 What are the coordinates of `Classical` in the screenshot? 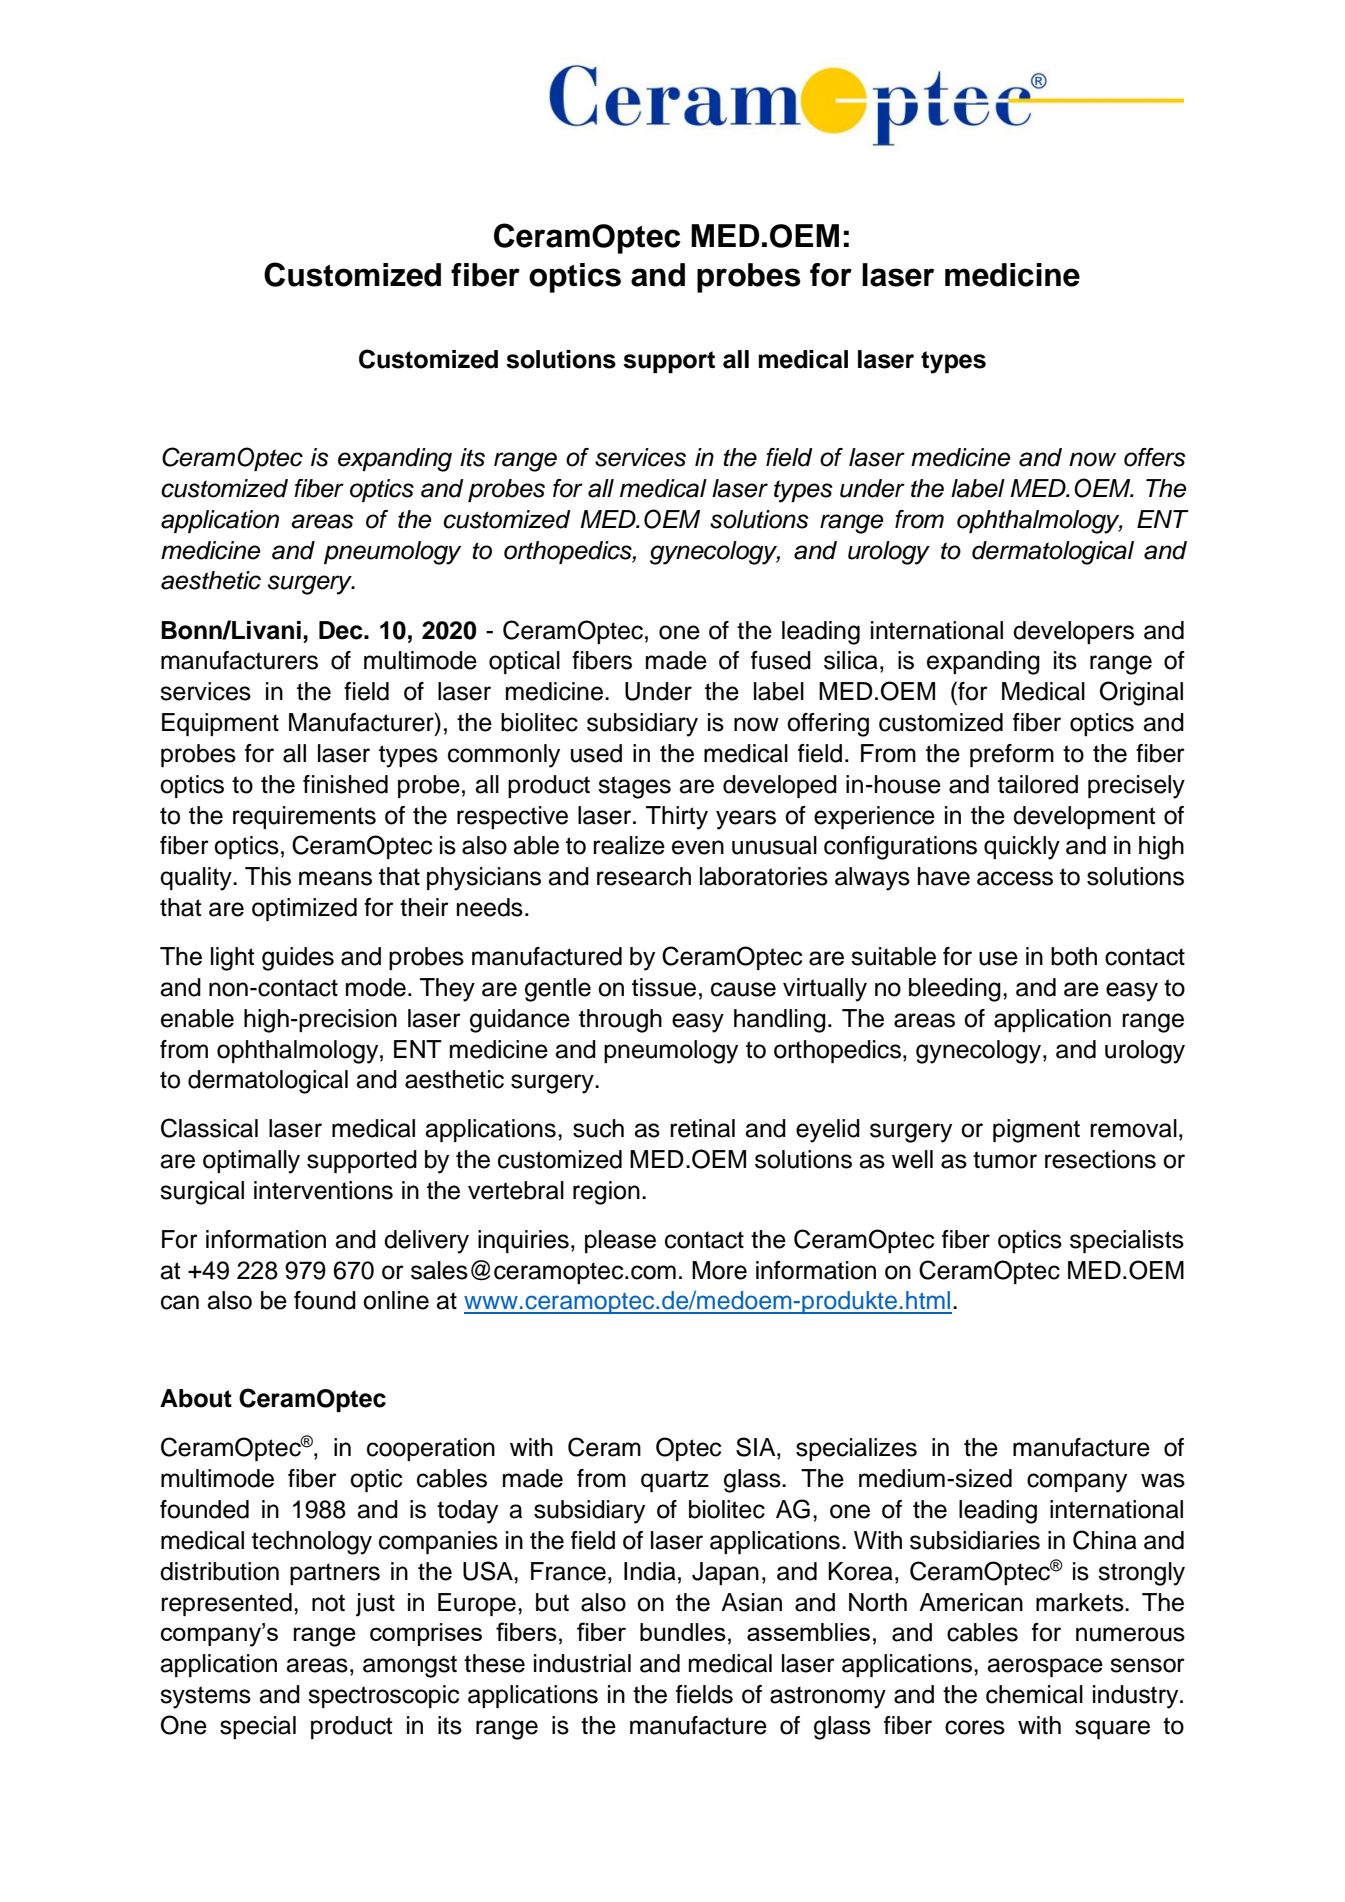 It's located at (209, 1128).
